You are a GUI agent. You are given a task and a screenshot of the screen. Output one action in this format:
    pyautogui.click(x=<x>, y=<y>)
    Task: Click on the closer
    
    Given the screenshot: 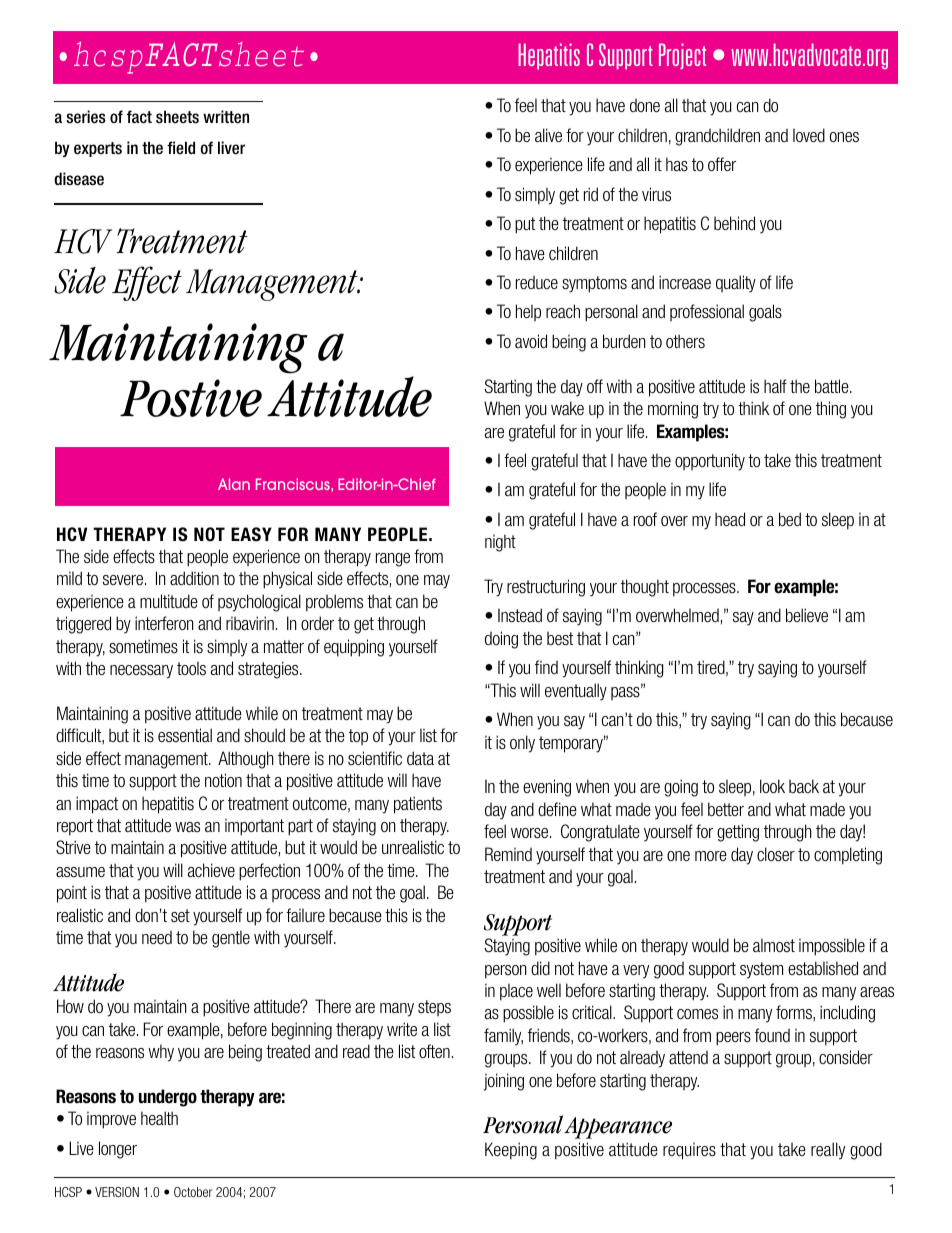 What is the action you would take?
    pyautogui.click(x=776, y=854)
